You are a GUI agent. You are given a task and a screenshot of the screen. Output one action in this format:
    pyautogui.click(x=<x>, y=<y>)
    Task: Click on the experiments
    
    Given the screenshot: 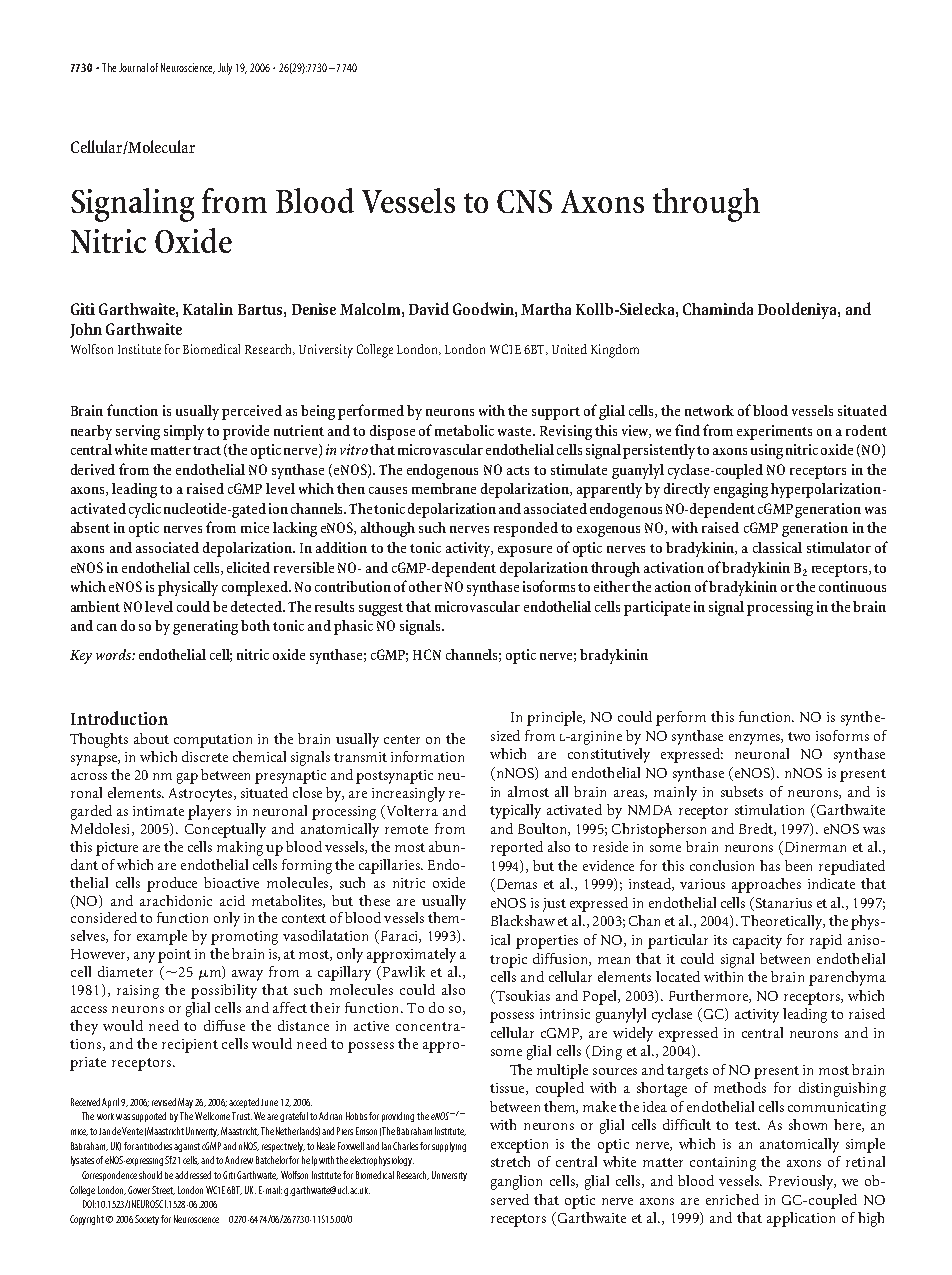 What is the action you would take?
    pyautogui.click(x=774, y=432)
